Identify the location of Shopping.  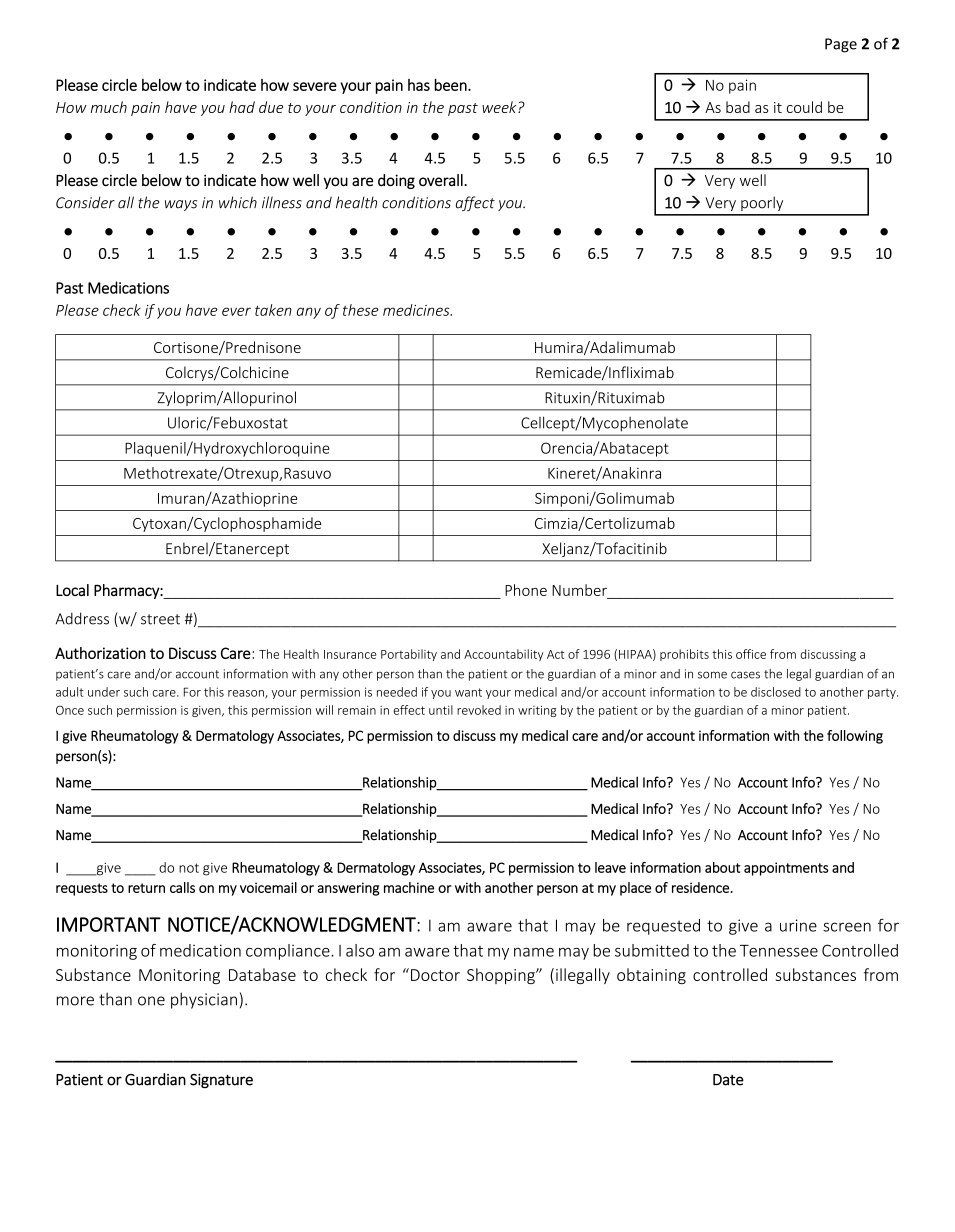
(502, 976).
